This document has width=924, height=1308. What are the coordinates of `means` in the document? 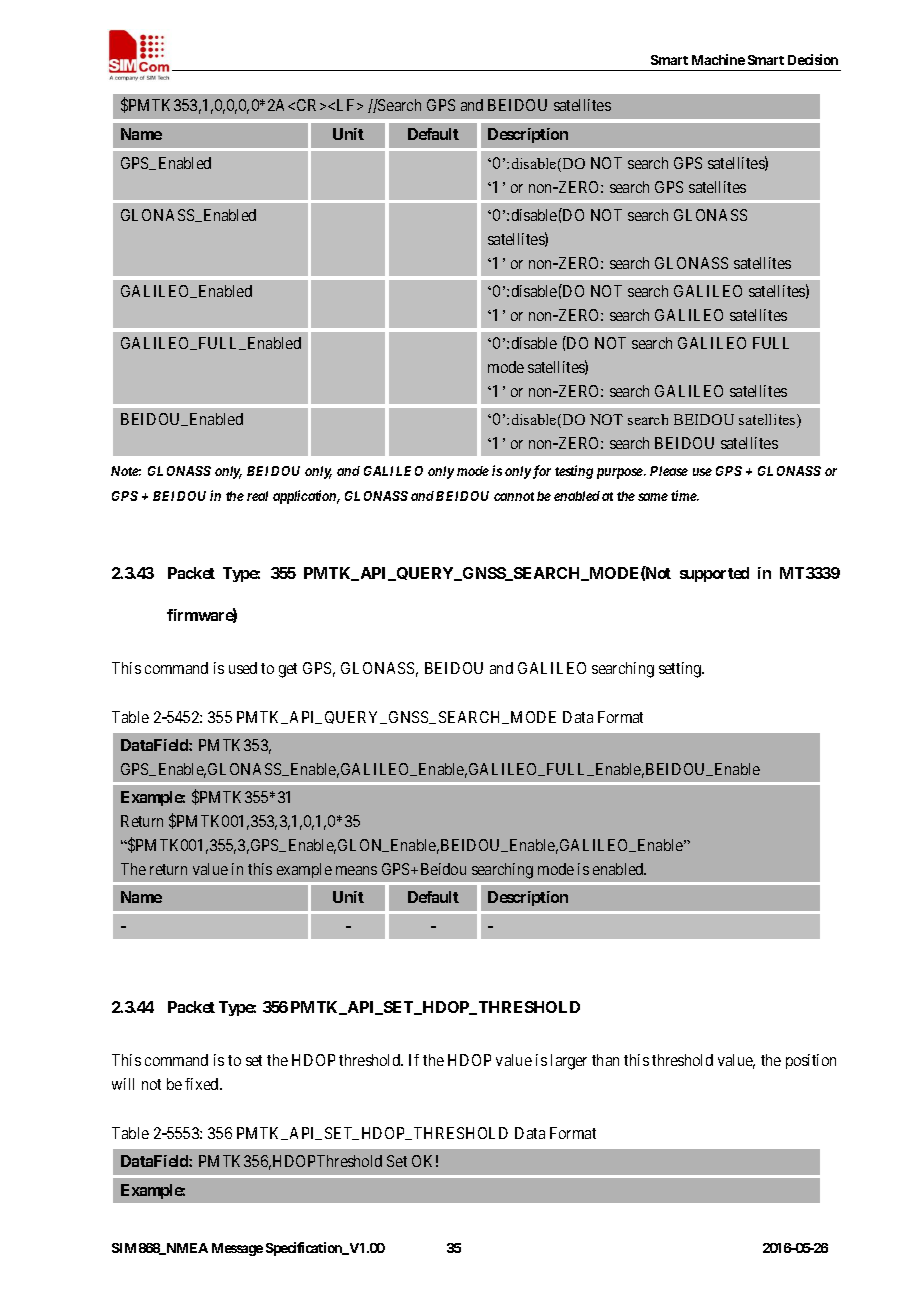 It's located at (356, 870).
